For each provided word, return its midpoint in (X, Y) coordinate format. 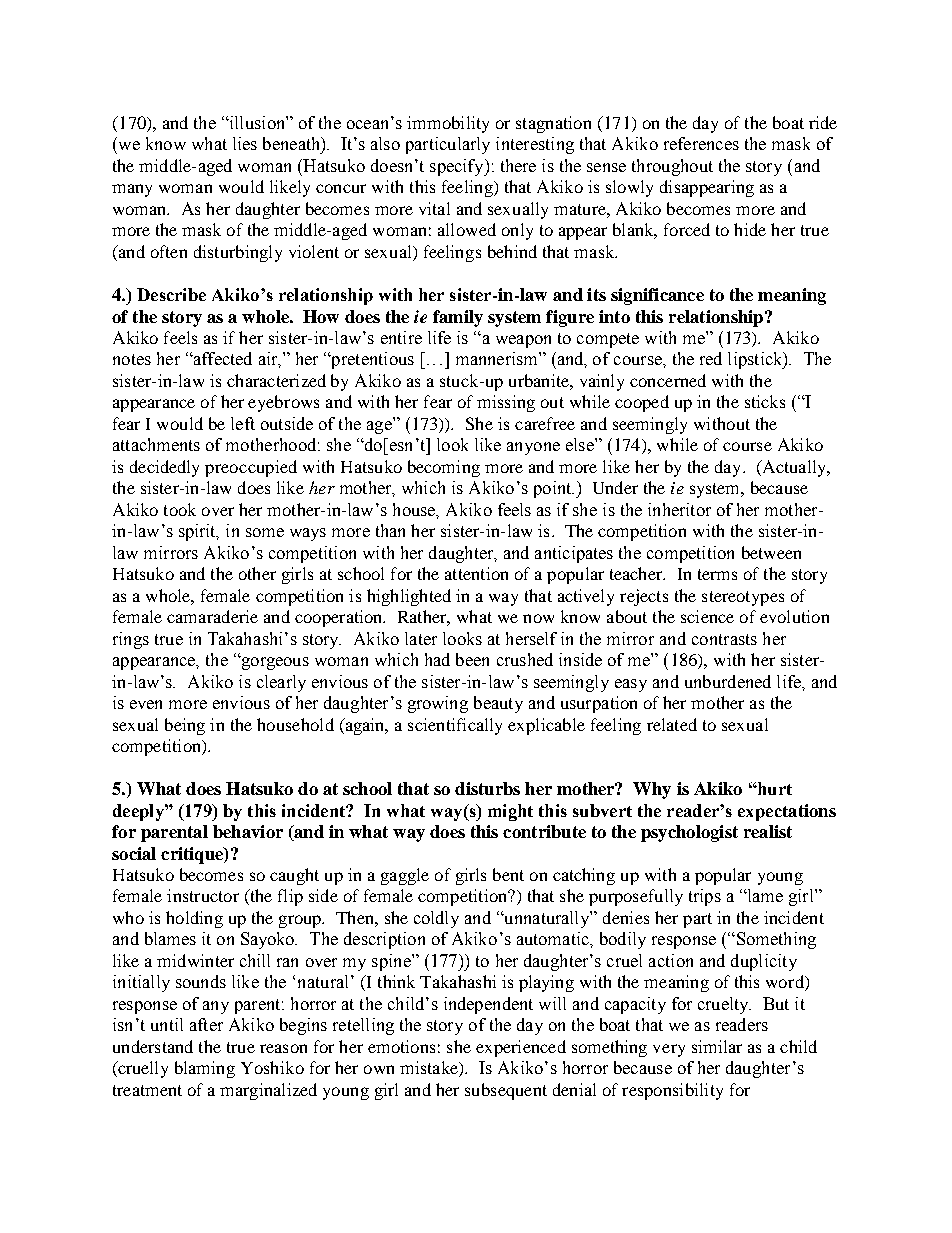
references (701, 143)
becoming (444, 468)
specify (458, 167)
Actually (794, 468)
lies (245, 143)
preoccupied (251, 468)
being (185, 726)
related (672, 724)
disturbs (487, 788)
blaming (205, 1069)
